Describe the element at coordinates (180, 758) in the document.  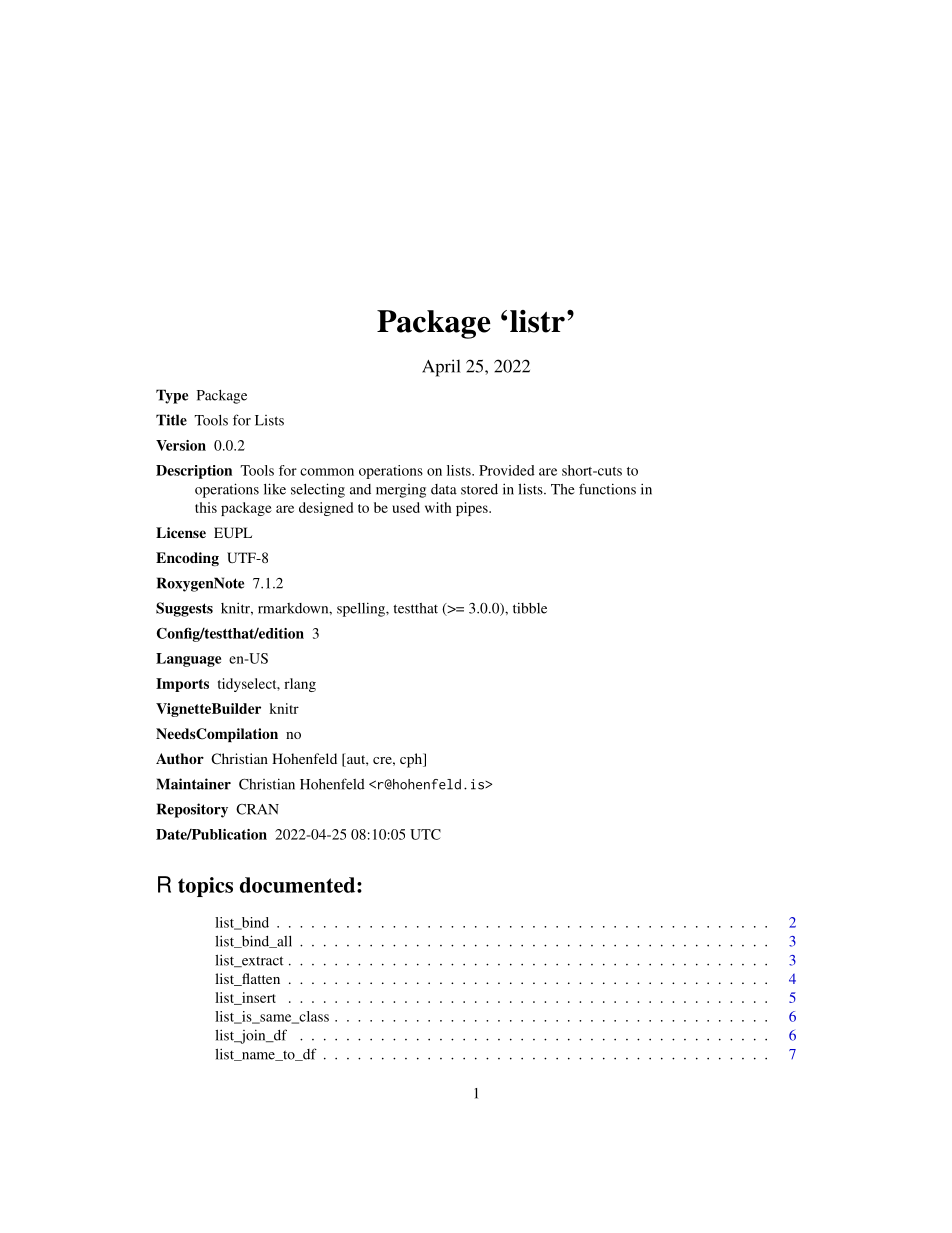
I see `Author` at that location.
